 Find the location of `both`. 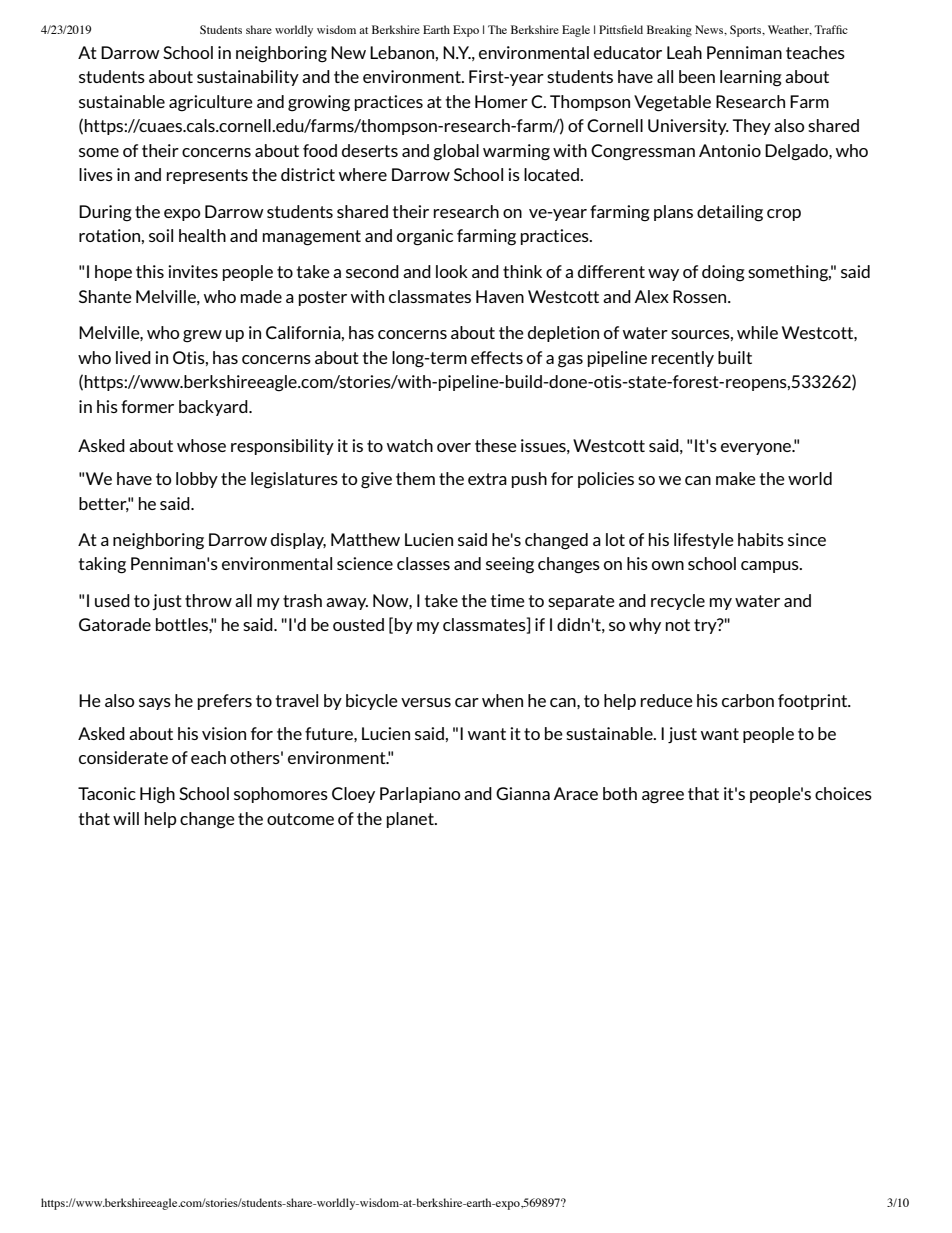

both is located at coordinates (620, 793).
